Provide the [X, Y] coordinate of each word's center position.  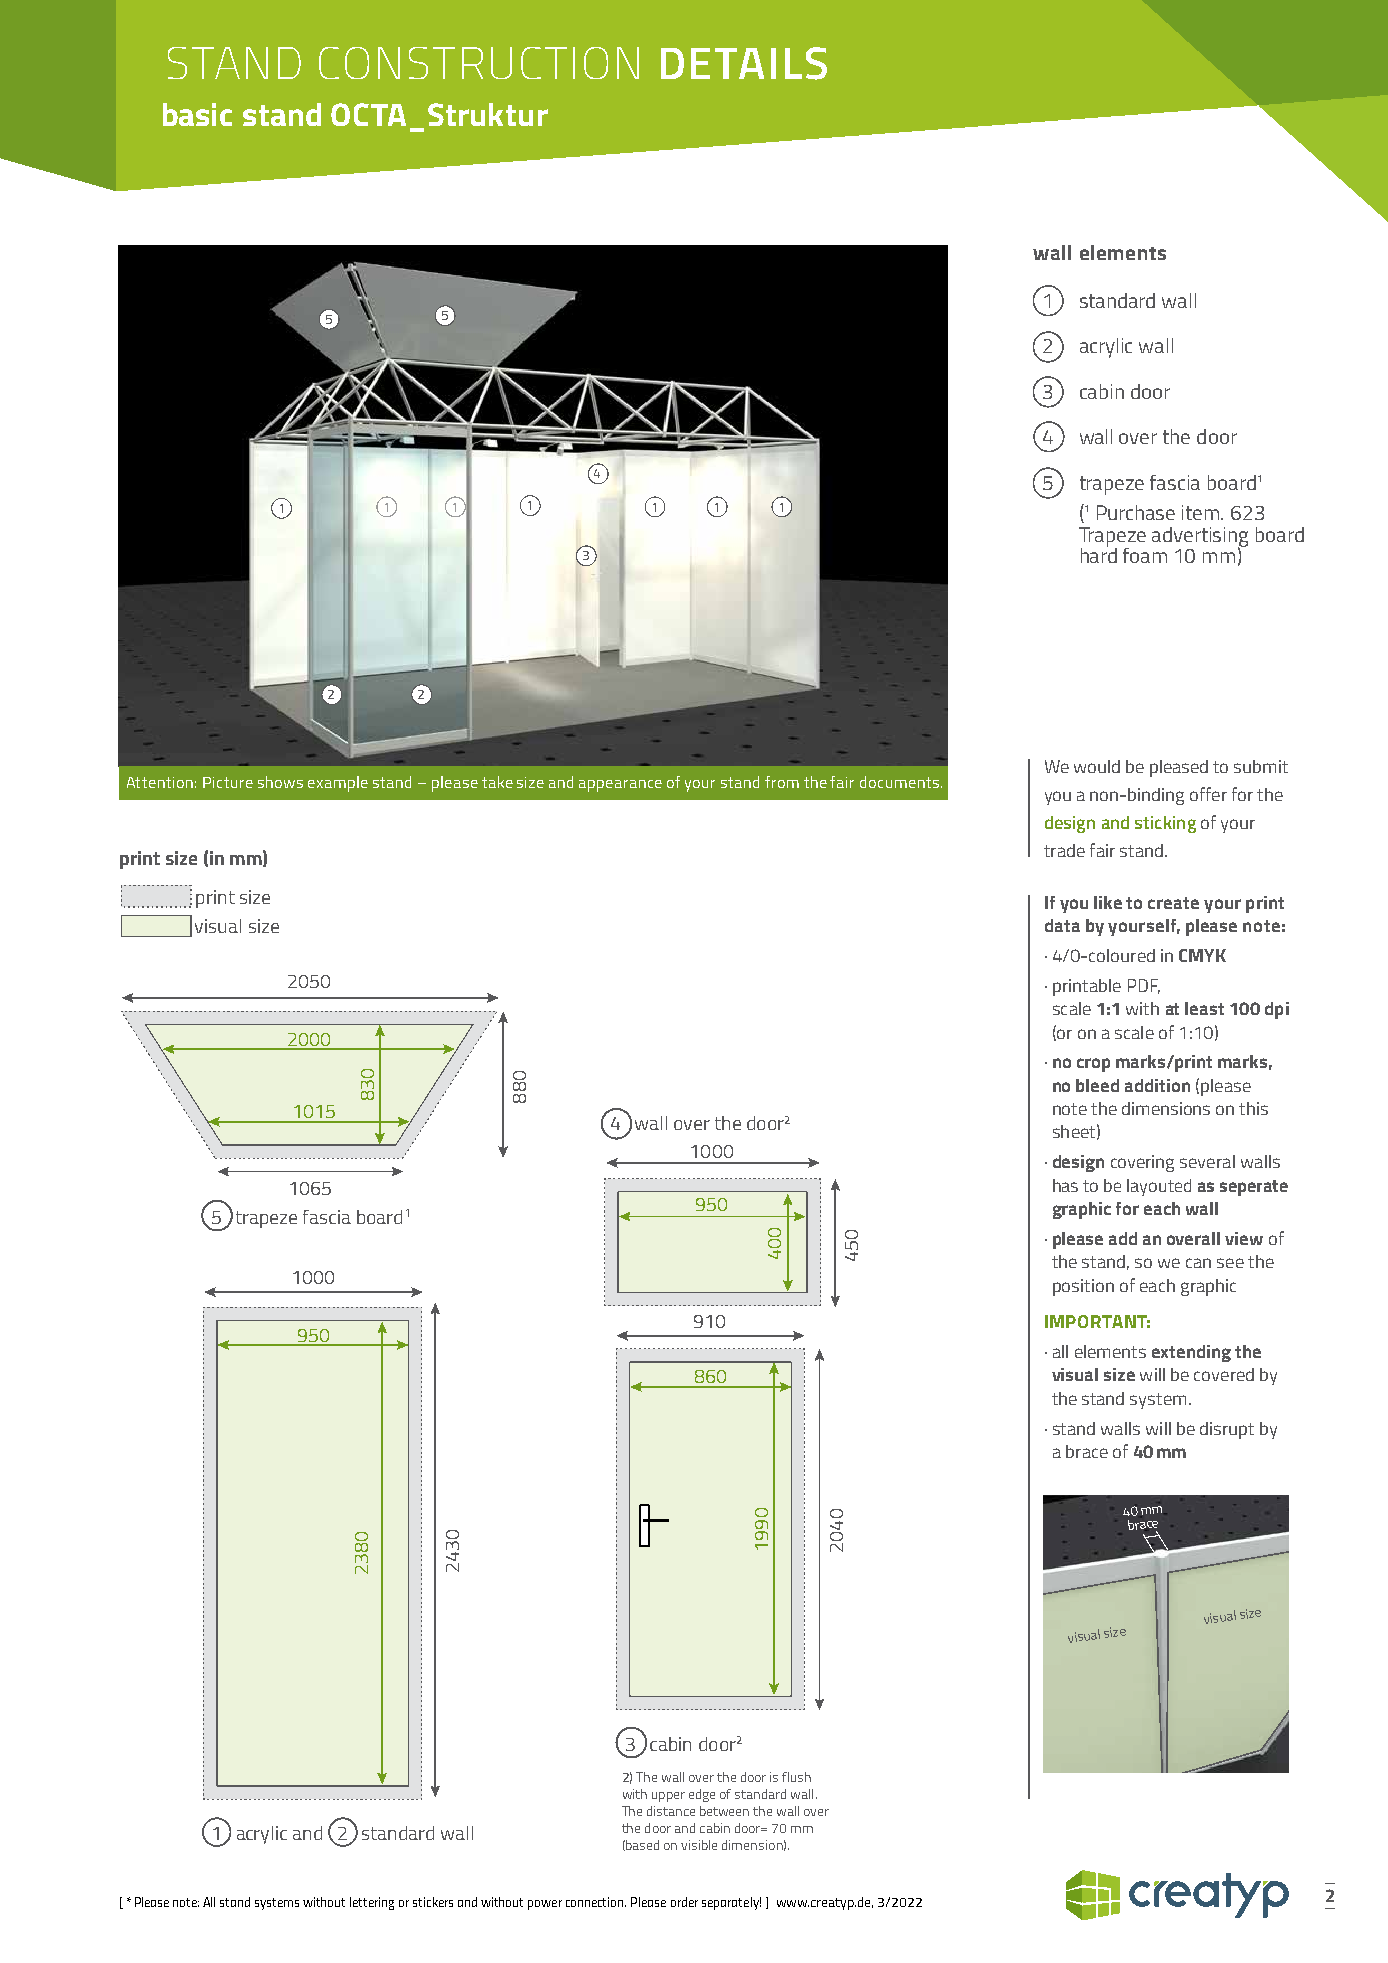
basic [197, 114]
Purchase [1136, 512]
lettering [372, 1903]
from [782, 782]
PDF [1144, 986]
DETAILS [744, 63]
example [338, 784]
